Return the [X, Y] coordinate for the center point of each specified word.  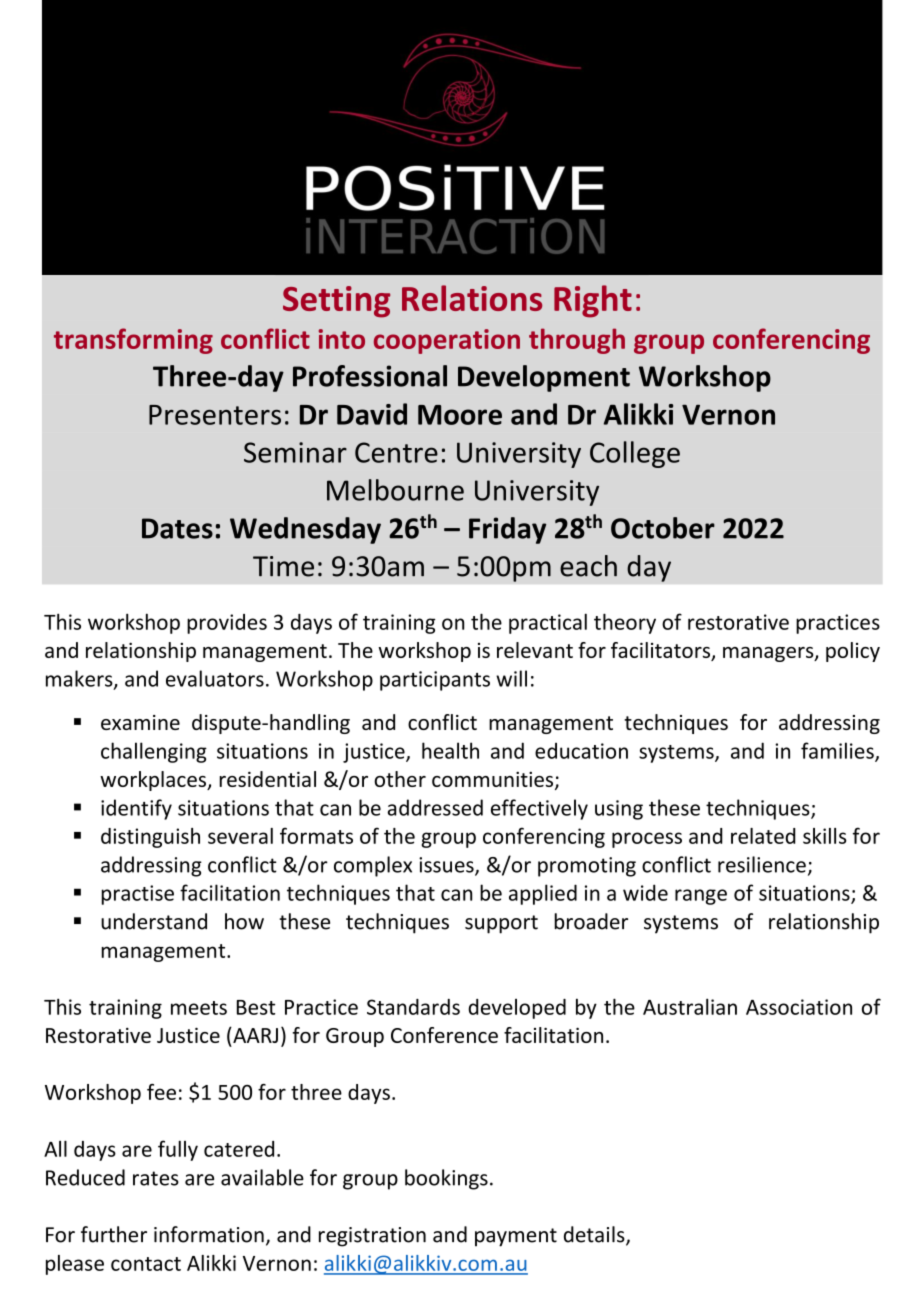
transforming [133, 341]
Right [593, 301]
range [701, 897]
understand [154, 921]
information [209, 1234]
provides [227, 624]
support [501, 924]
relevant [535, 650]
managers [769, 654]
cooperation [447, 341]
